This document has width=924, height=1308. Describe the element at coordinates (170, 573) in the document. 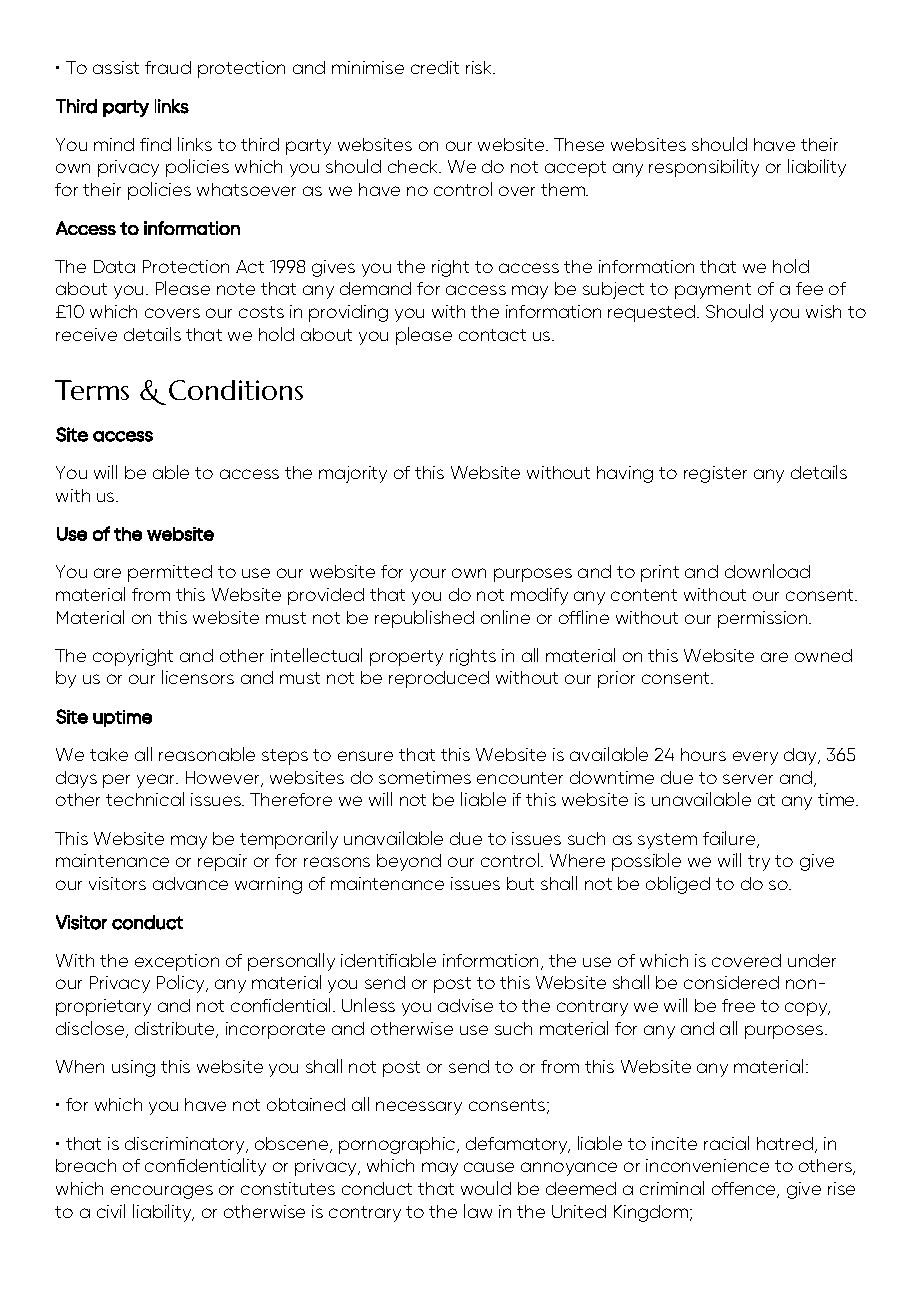

I see `permitted` at that location.
